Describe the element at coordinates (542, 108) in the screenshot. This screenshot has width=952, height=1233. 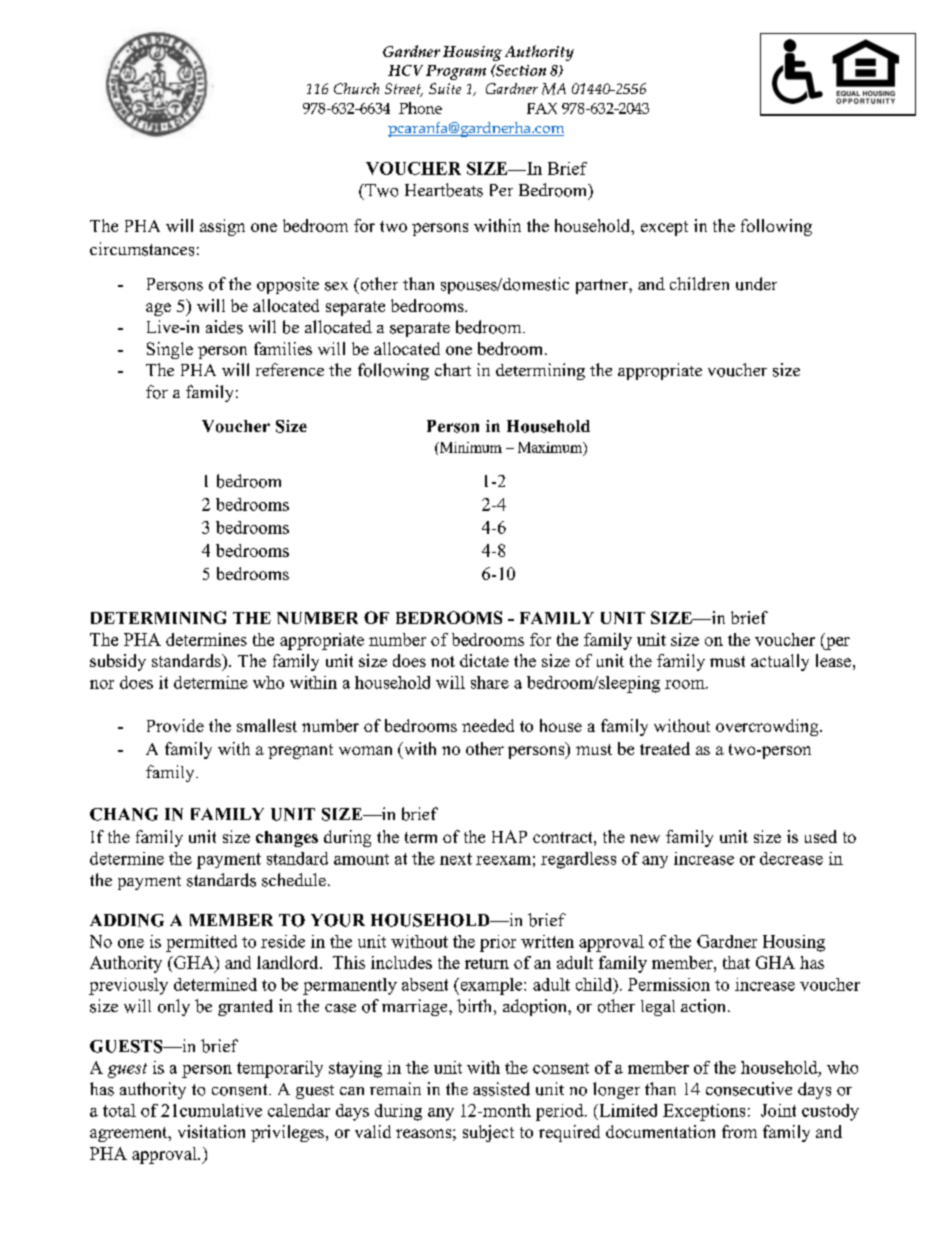
I see `FAX` at that location.
